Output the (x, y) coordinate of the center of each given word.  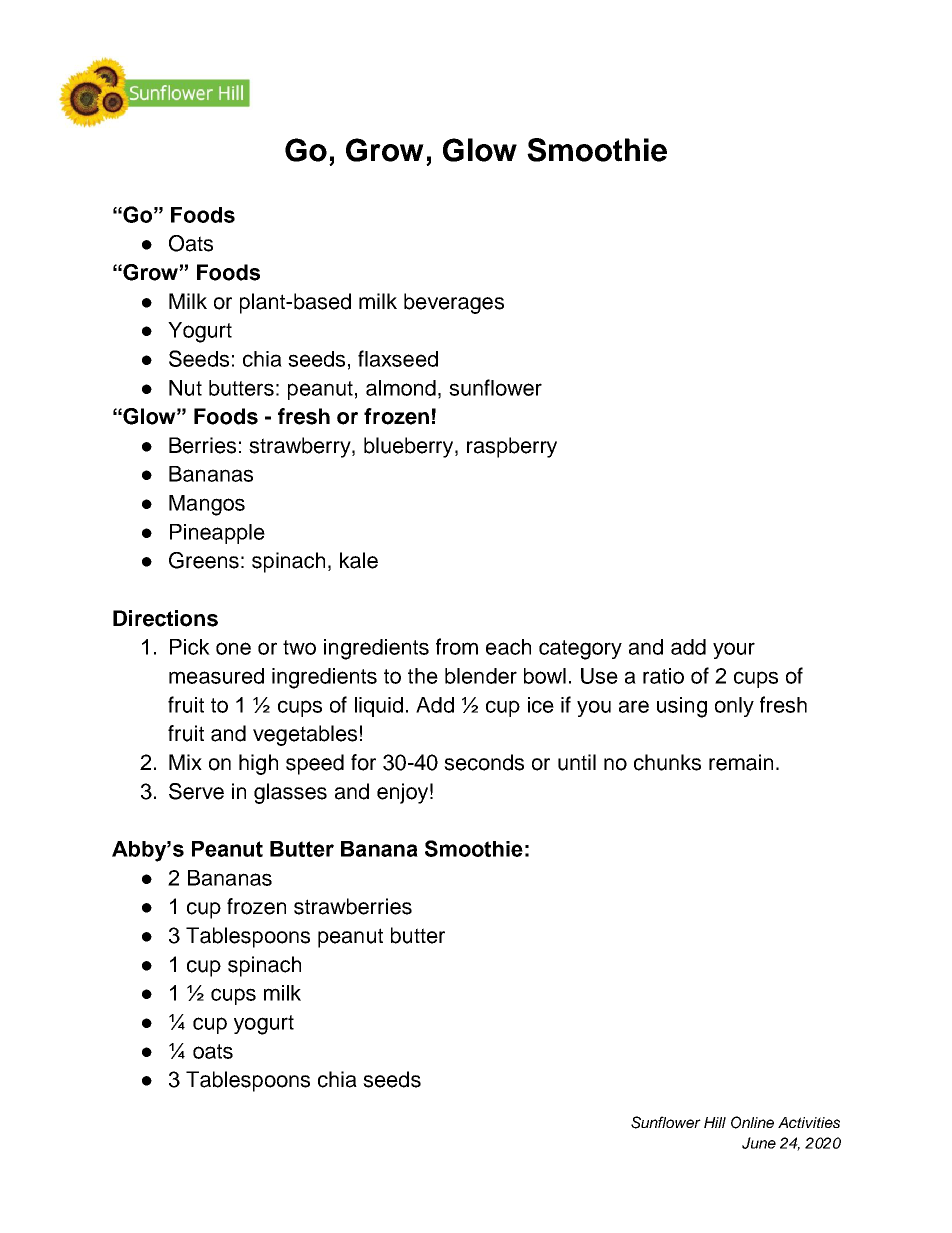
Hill (715, 1122)
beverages (454, 303)
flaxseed (398, 358)
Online (752, 1122)
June (759, 1143)
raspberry (512, 447)
